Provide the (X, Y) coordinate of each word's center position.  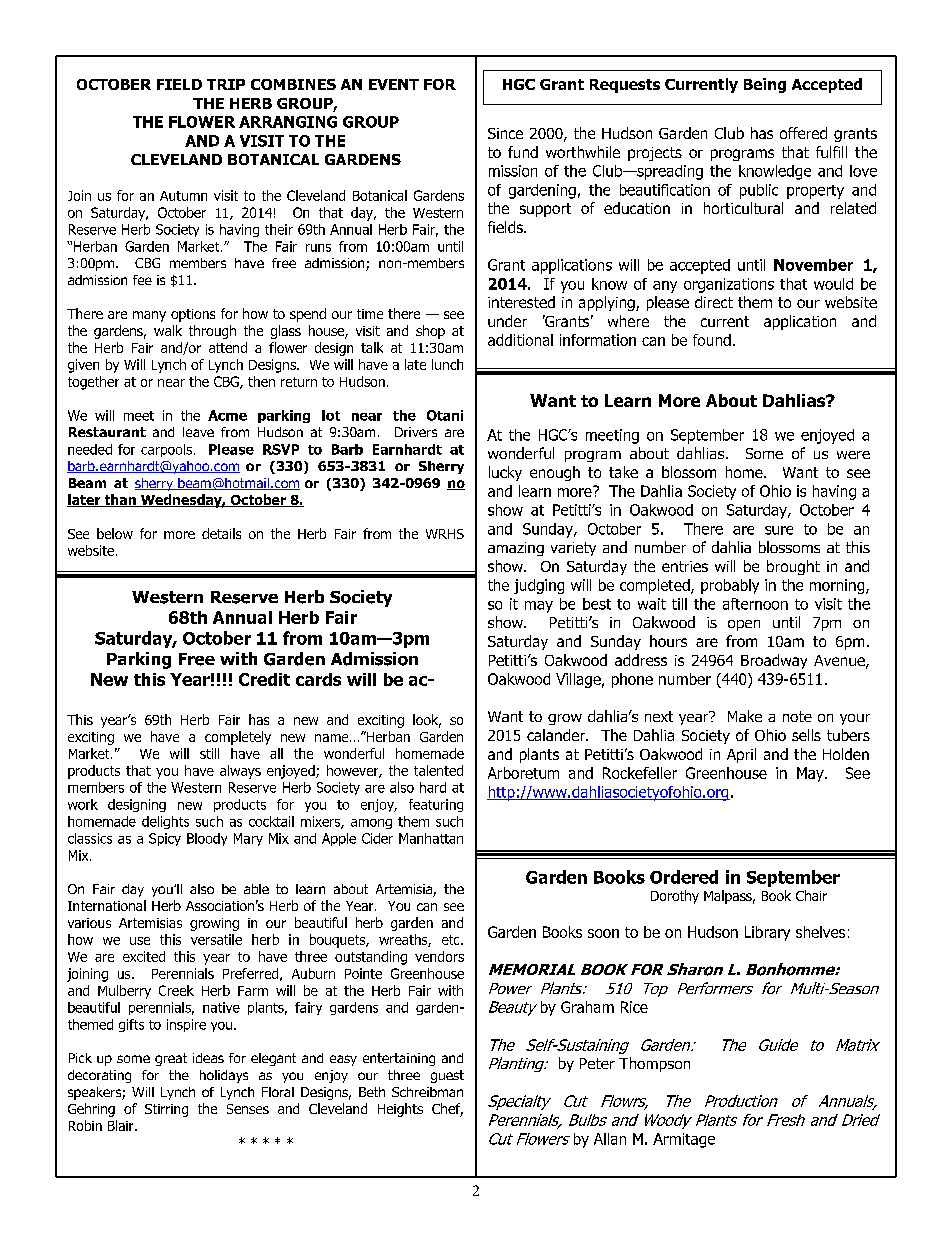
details (221, 533)
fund (523, 152)
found (712, 340)
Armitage (684, 1140)
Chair (811, 895)
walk (168, 330)
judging (539, 586)
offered (803, 133)
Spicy (165, 839)
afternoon (755, 604)
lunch (447, 364)
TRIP (226, 84)
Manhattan (431, 838)
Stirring (166, 1110)
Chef (447, 1110)
